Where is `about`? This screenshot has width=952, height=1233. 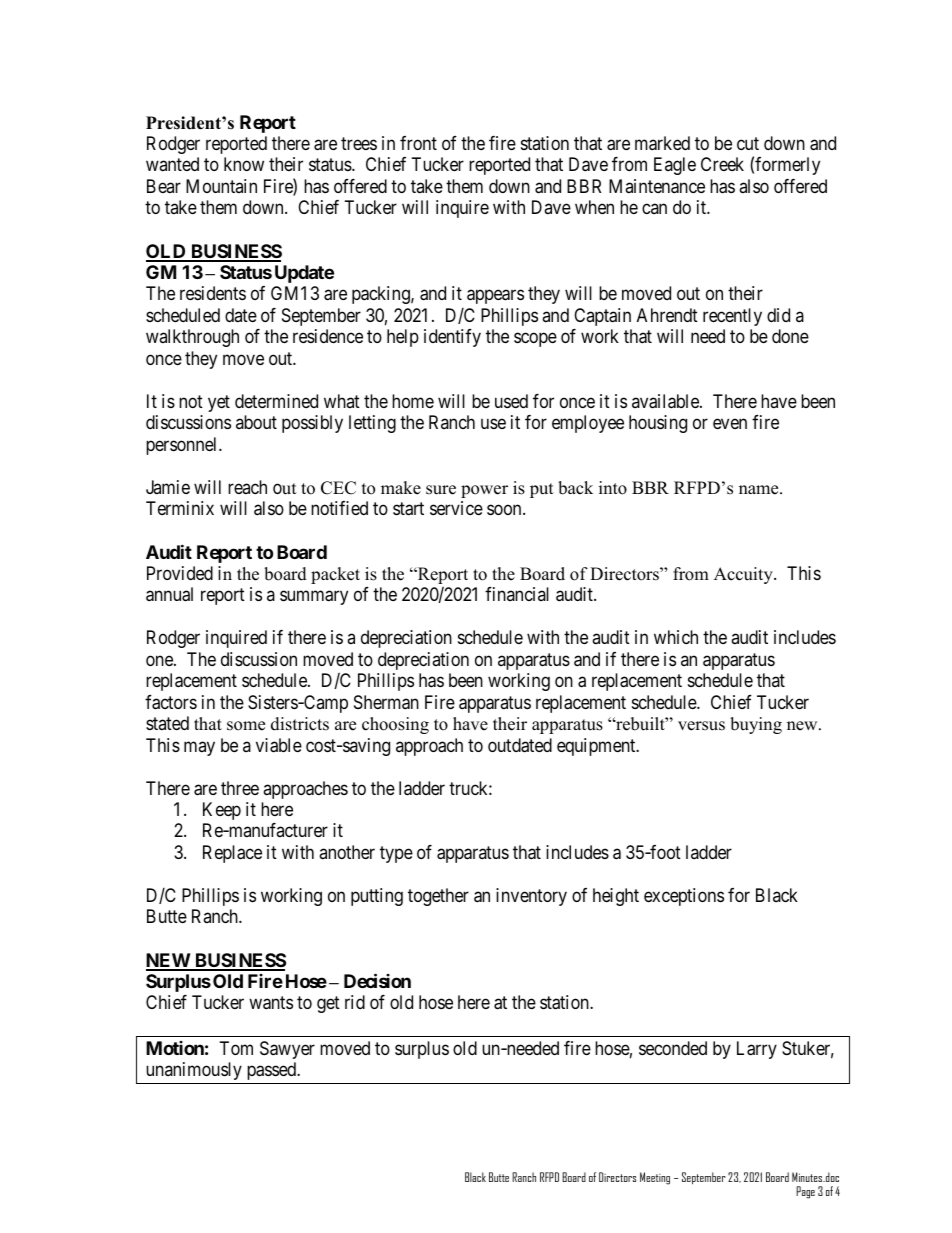
about is located at coordinates (256, 422).
